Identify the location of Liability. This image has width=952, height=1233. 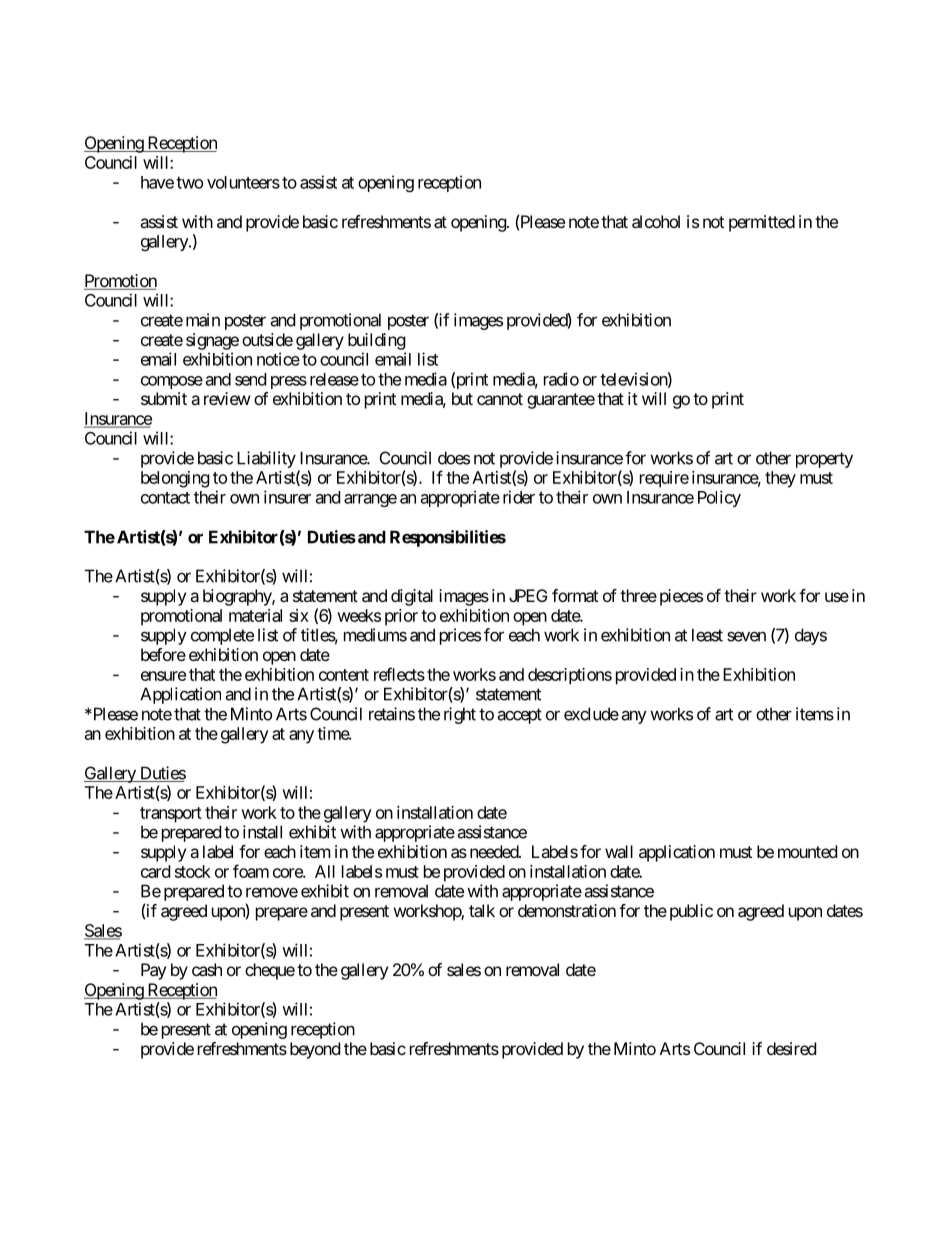
(266, 459).
